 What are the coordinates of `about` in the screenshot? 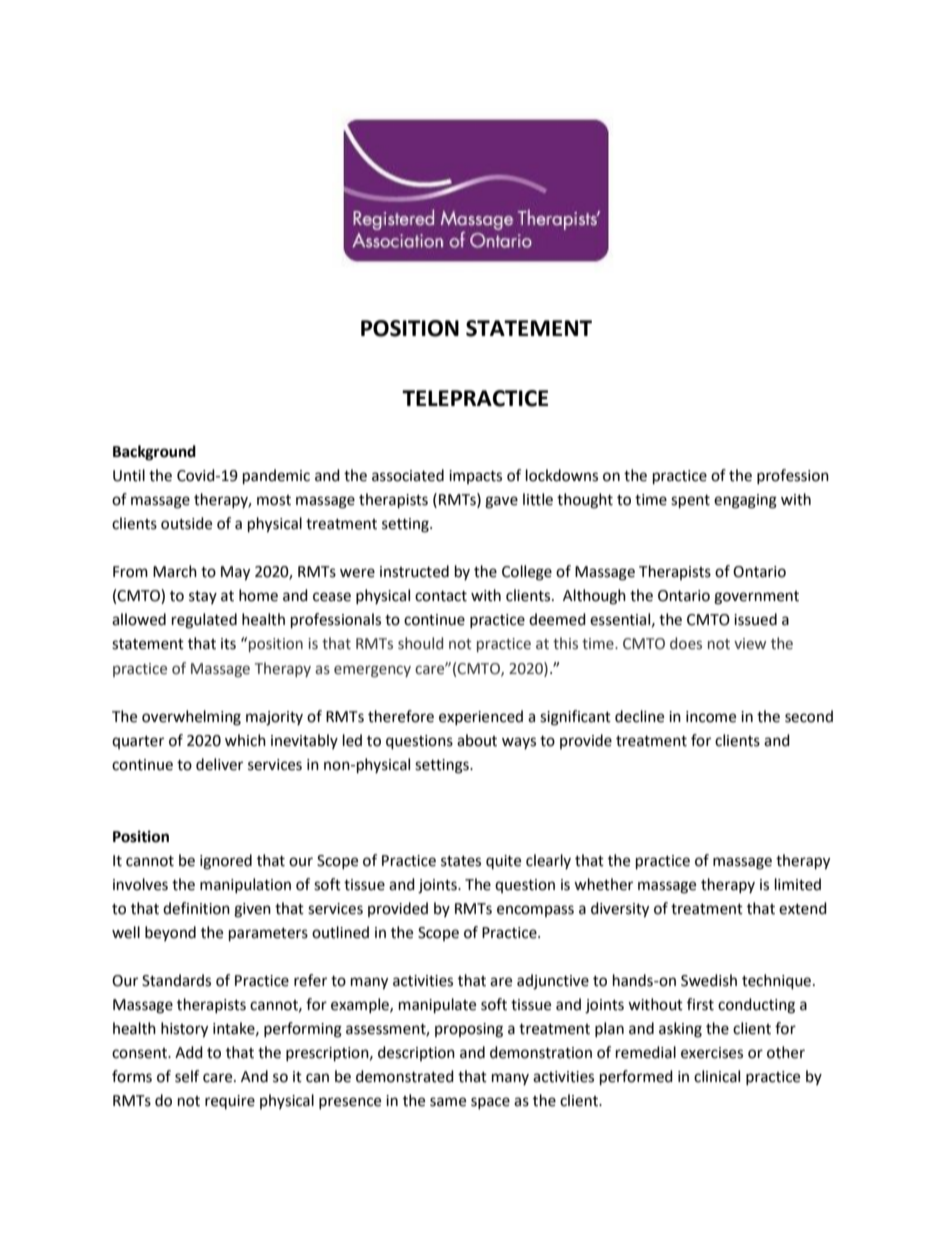 It's located at (477, 740).
